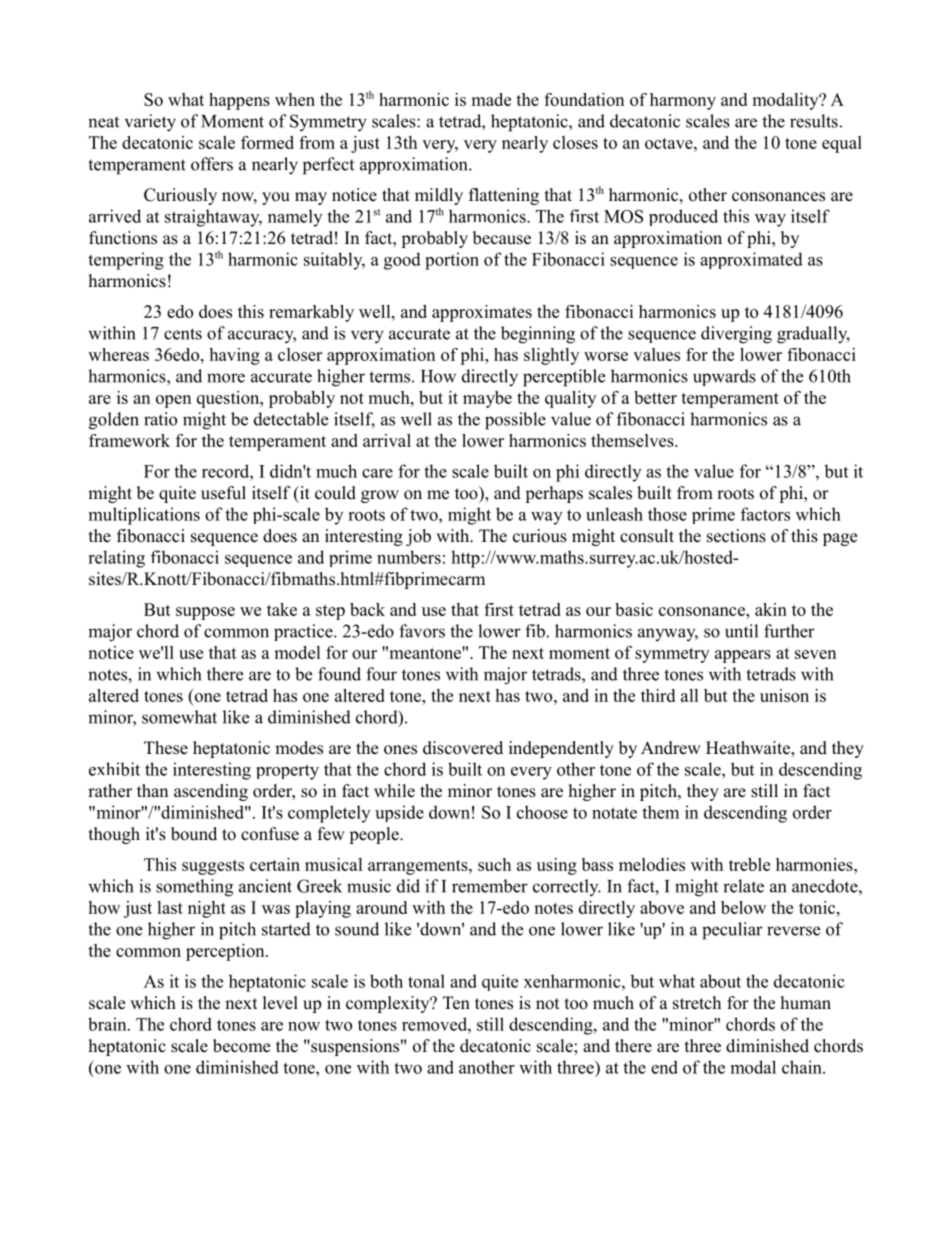 The width and height of the page is (952, 1233). What do you see at coordinates (491, 99) in the page?
I see `made` at bounding box center [491, 99].
